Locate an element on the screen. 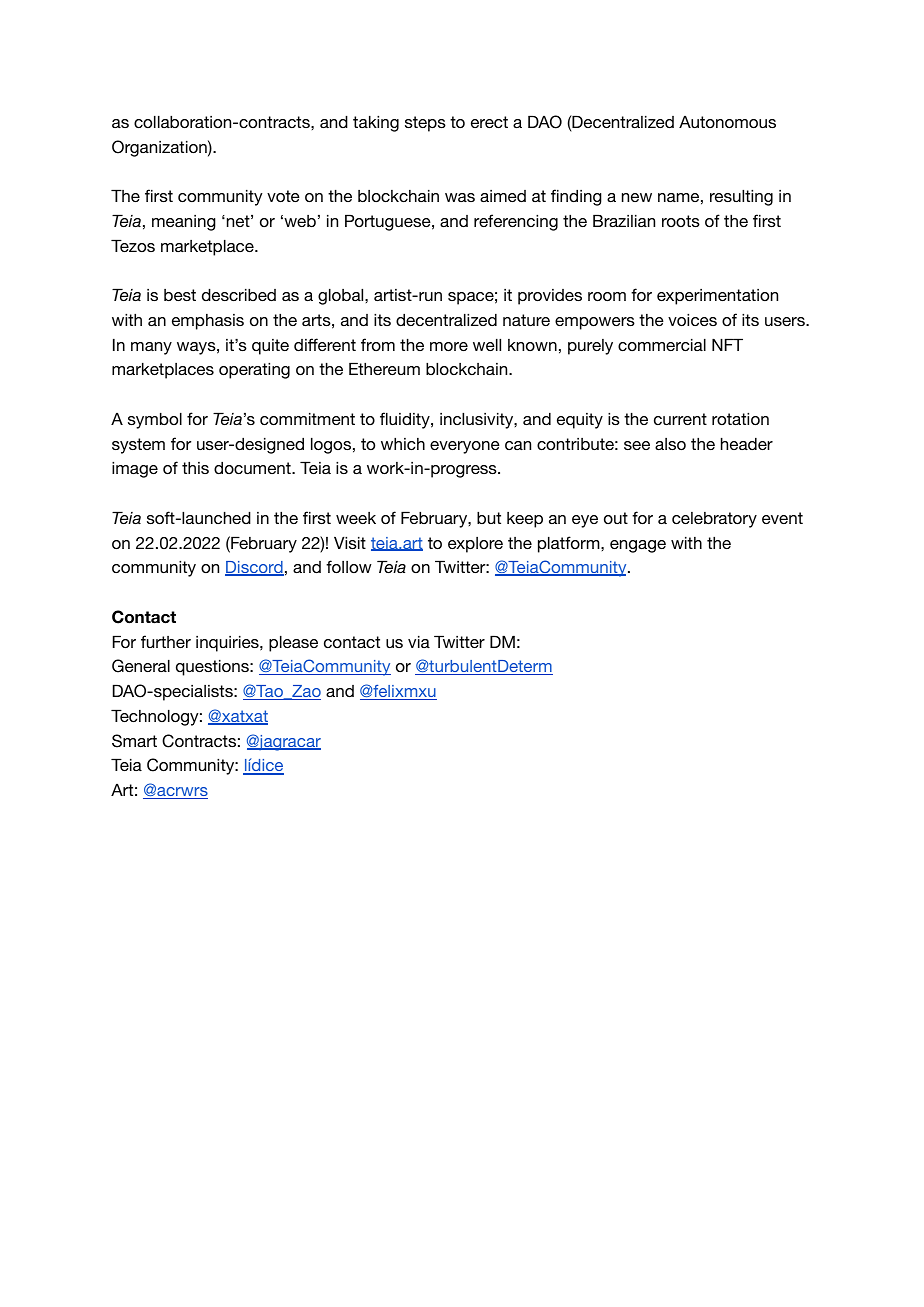  engage is located at coordinates (638, 546).
